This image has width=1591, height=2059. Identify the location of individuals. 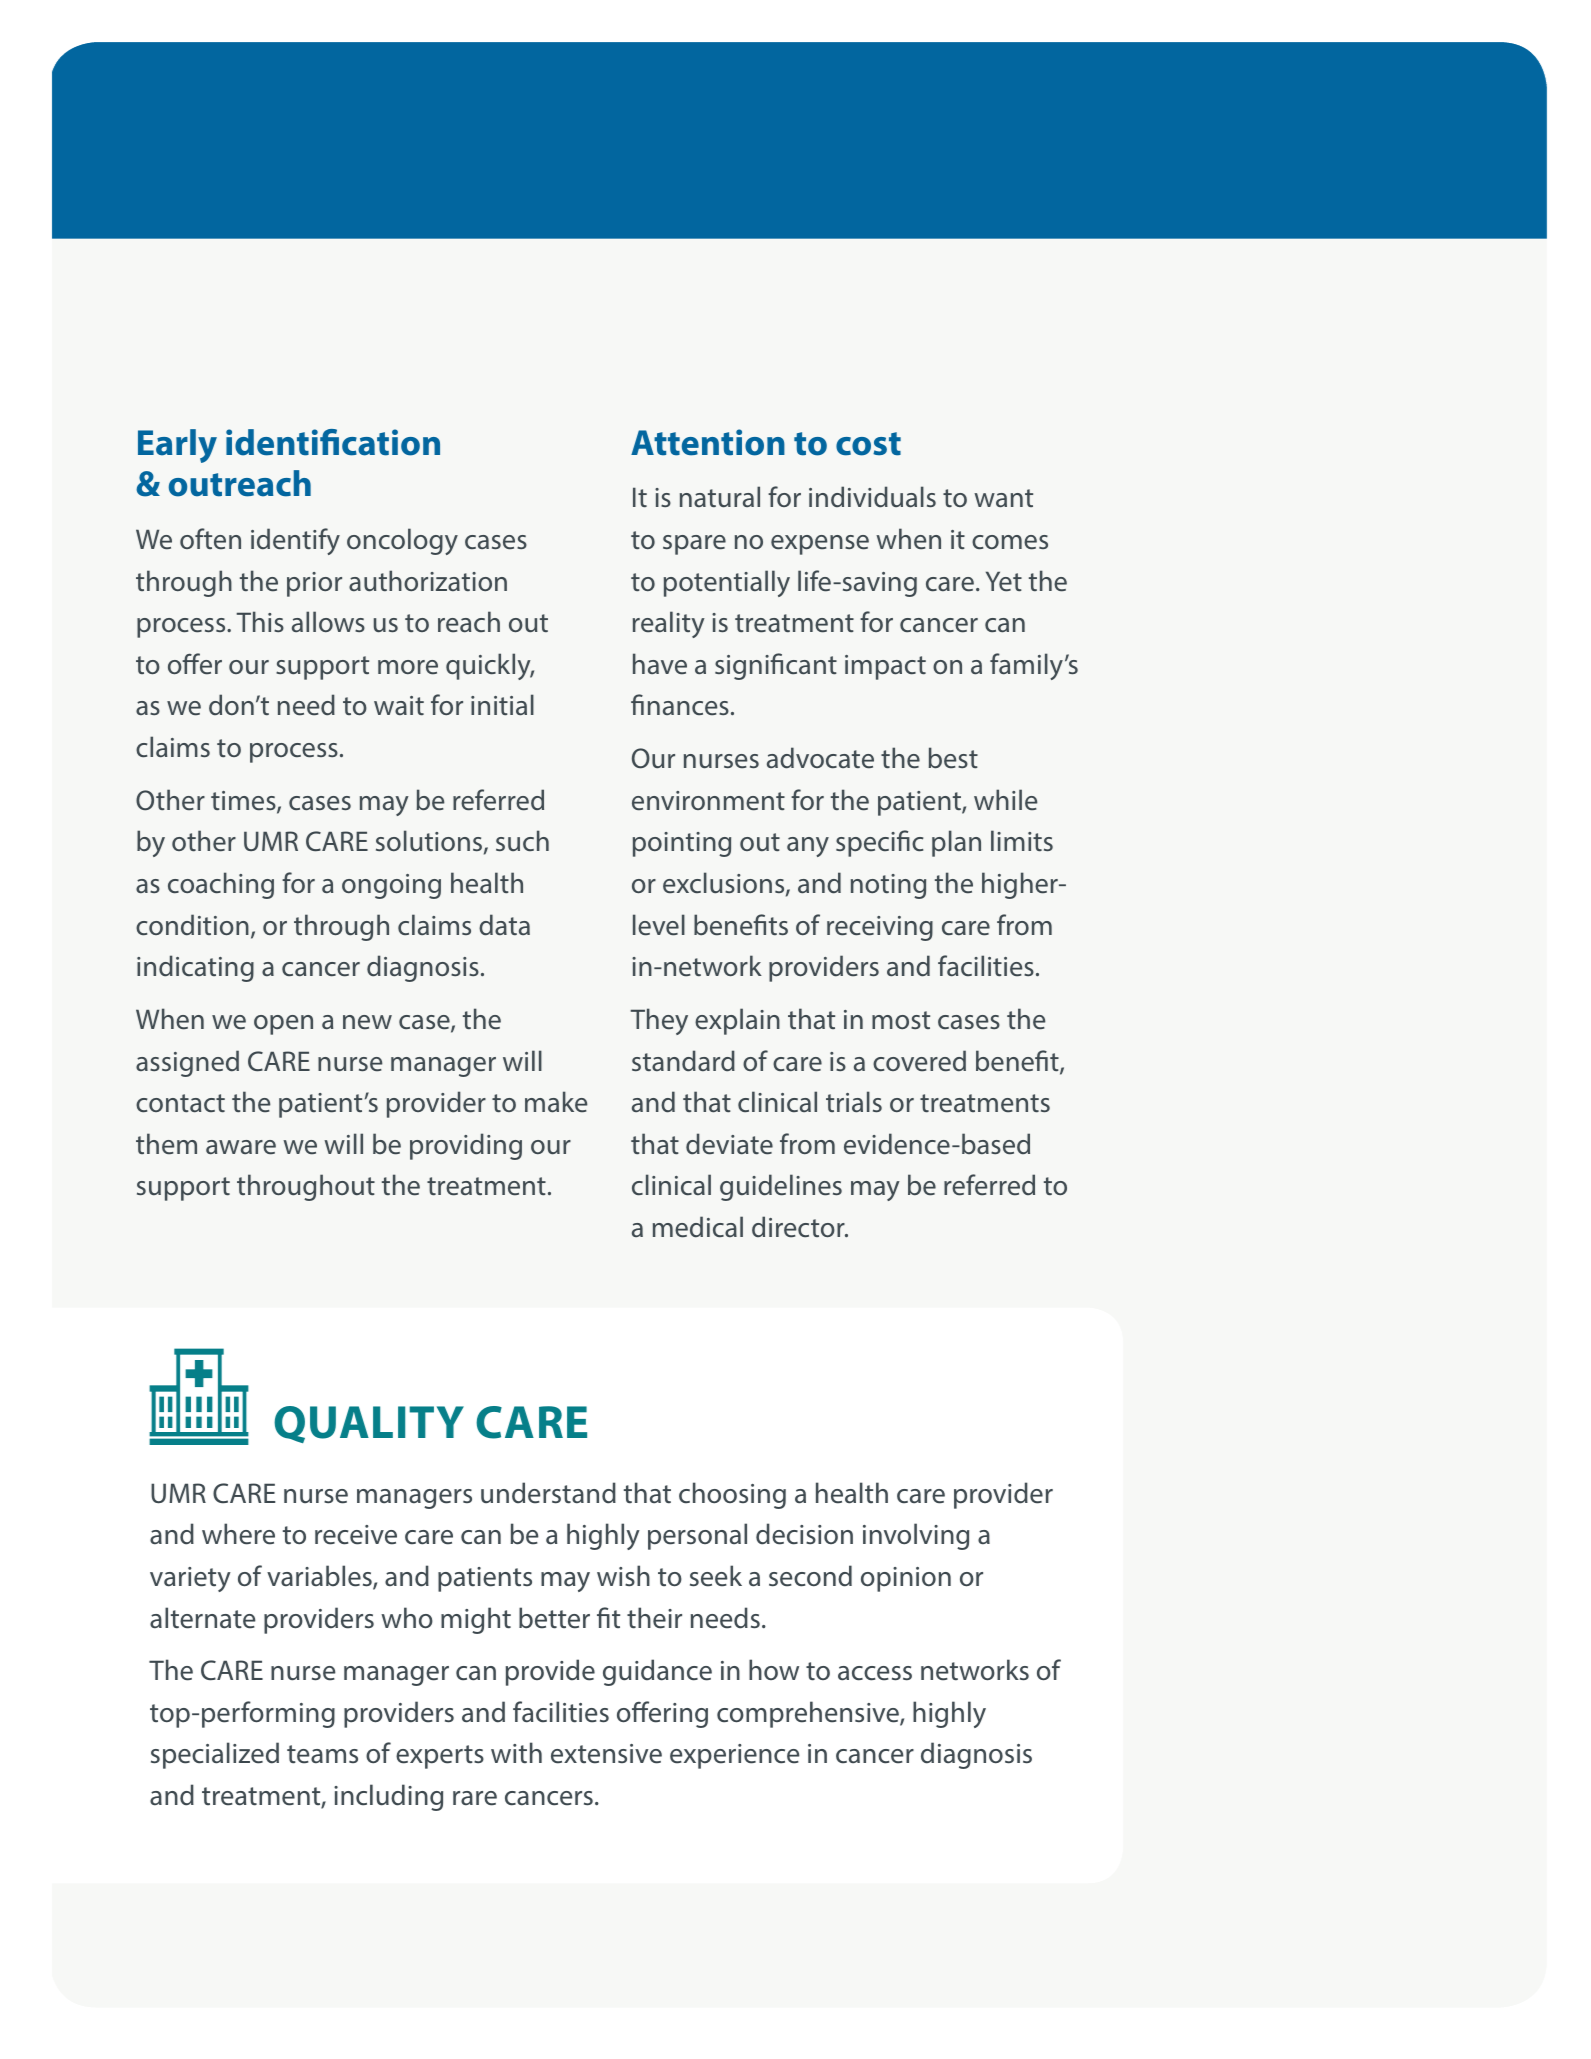
(872, 497).
